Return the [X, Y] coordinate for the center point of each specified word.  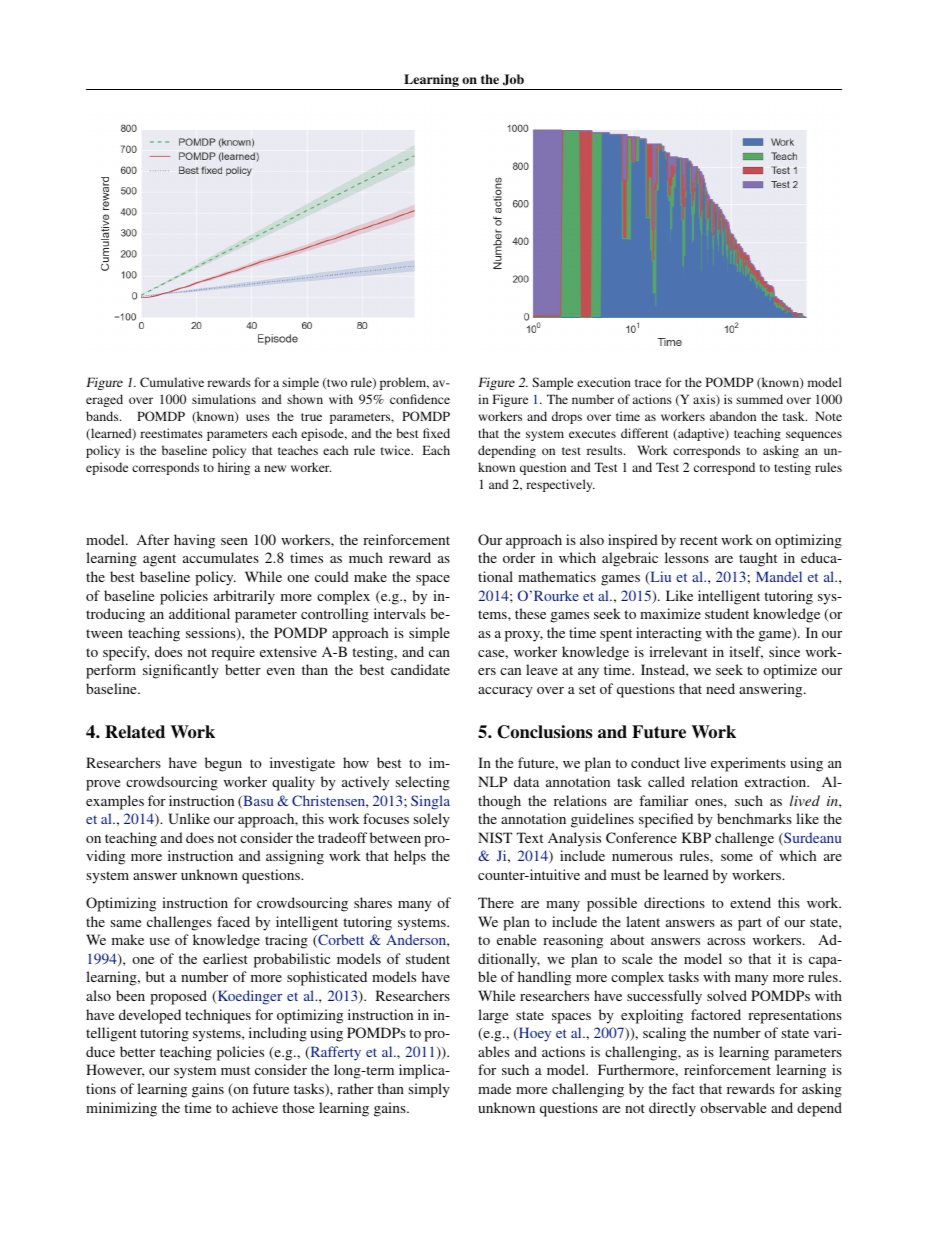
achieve [255, 1107]
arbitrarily [244, 597]
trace [648, 383]
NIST [495, 837]
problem [404, 383]
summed [759, 399]
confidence [420, 399]
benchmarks [754, 818]
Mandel [779, 576]
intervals [400, 613]
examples [115, 802]
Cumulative [172, 382]
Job [513, 80]
